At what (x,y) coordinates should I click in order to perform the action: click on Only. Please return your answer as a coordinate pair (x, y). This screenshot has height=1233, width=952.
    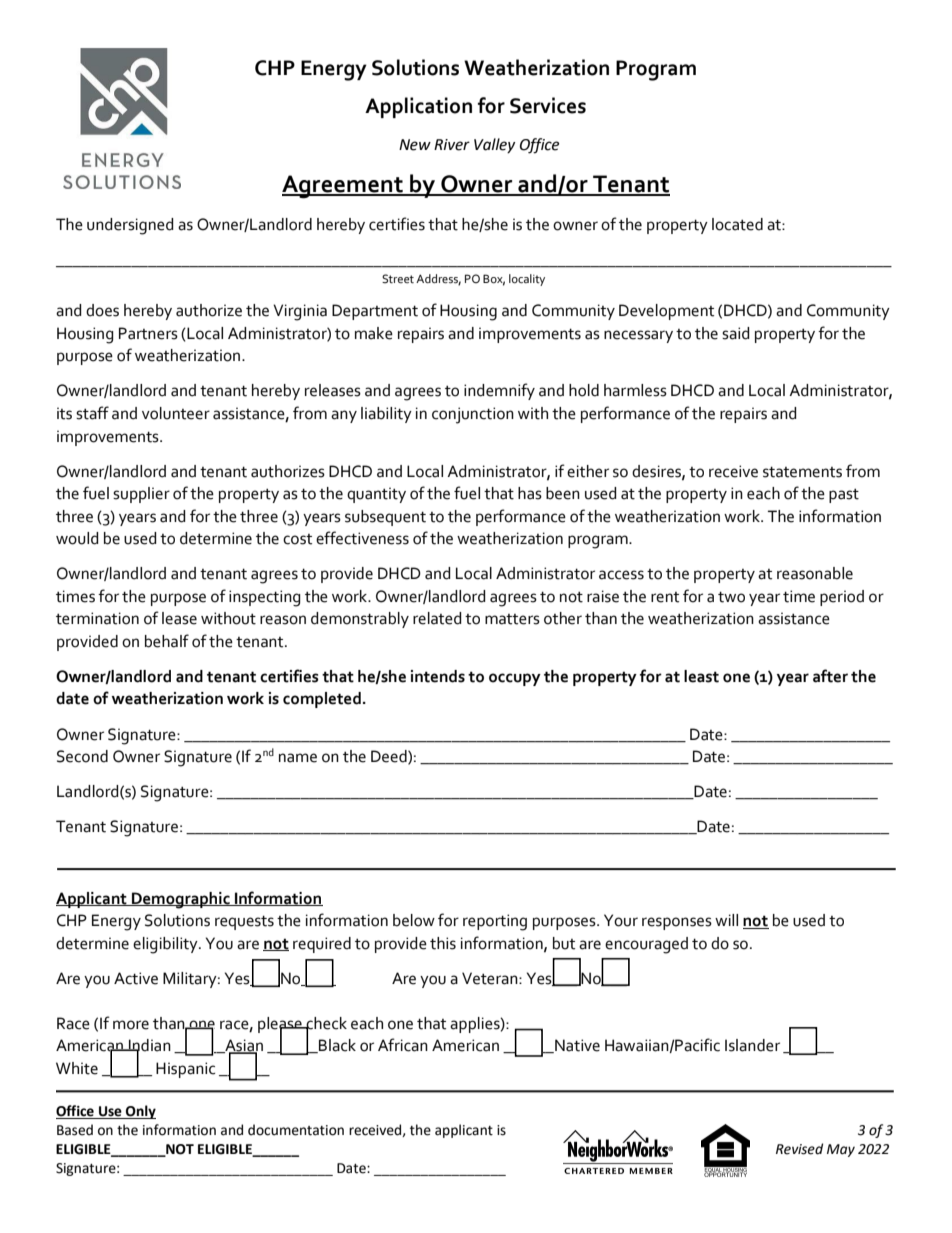
    Looking at the image, I should click on (140, 1112).
